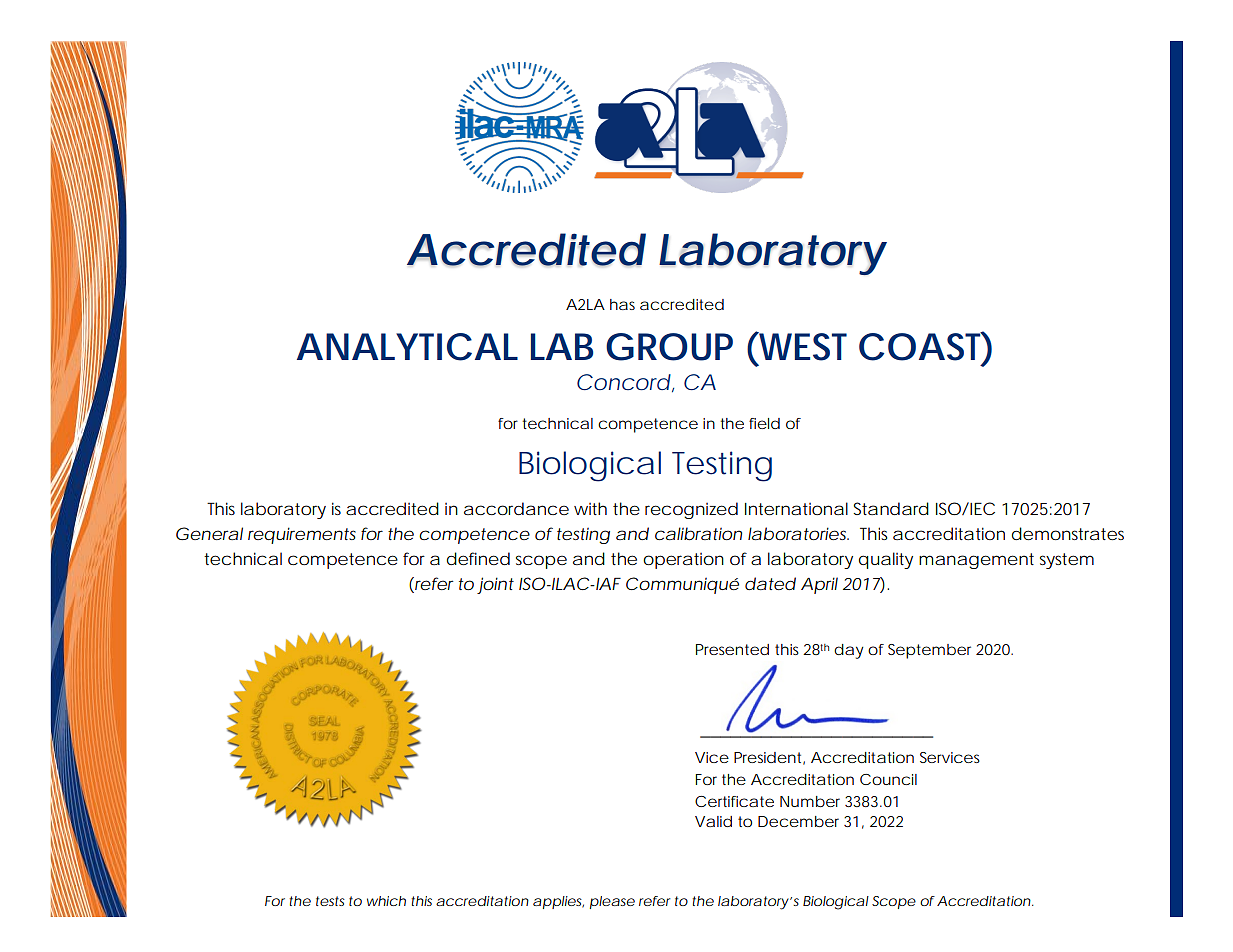  Describe the element at coordinates (796, 508) in the document. I see `International` at that location.
